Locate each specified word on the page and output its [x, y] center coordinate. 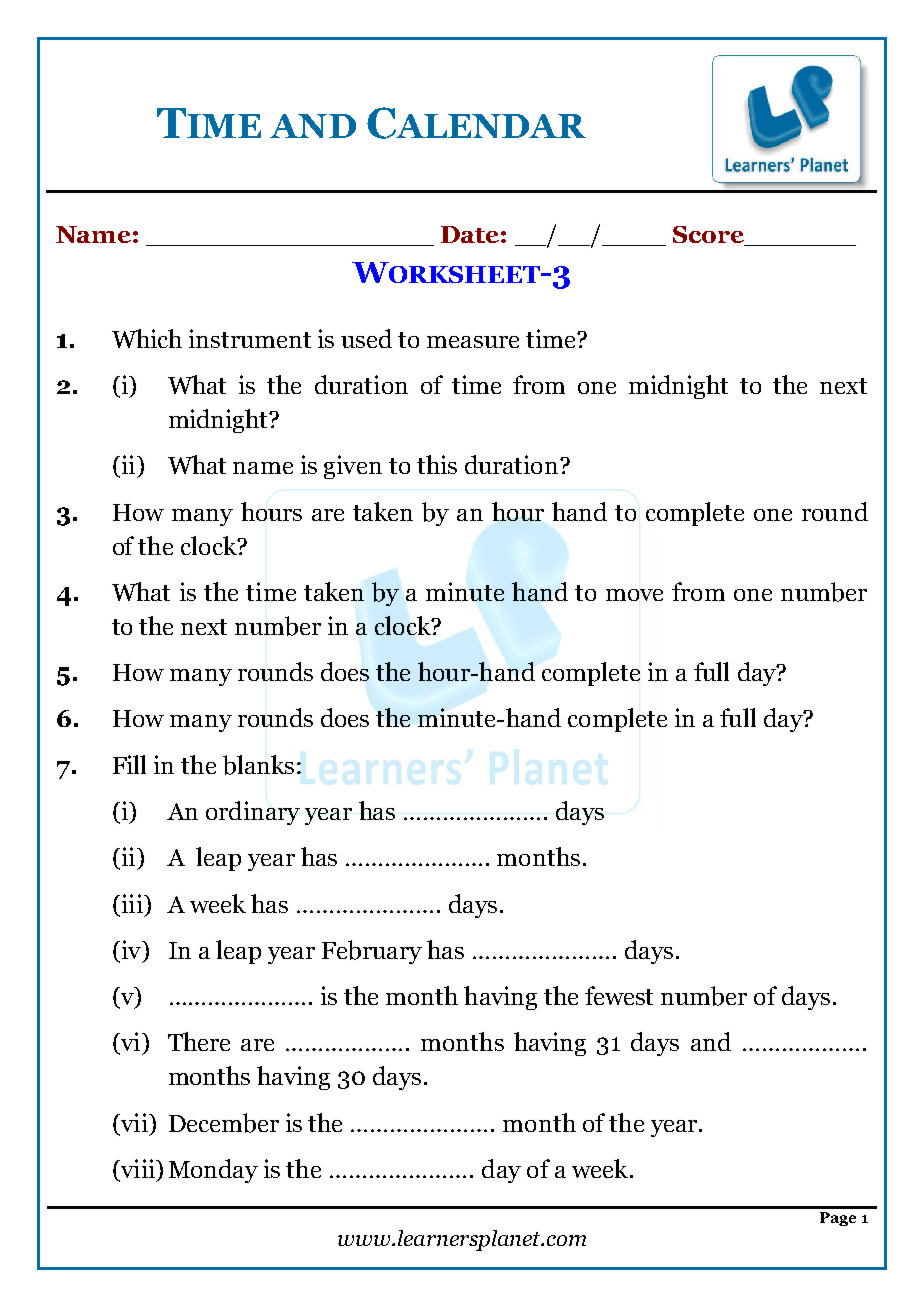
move [634, 595]
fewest [619, 995]
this [437, 464]
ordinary [253, 813]
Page [838, 1219]
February [372, 952]
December [224, 1123]
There [199, 1041]
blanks [258, 765]
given [353, 467]
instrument [250, 338]
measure [473, 342]
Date [470, 234]
